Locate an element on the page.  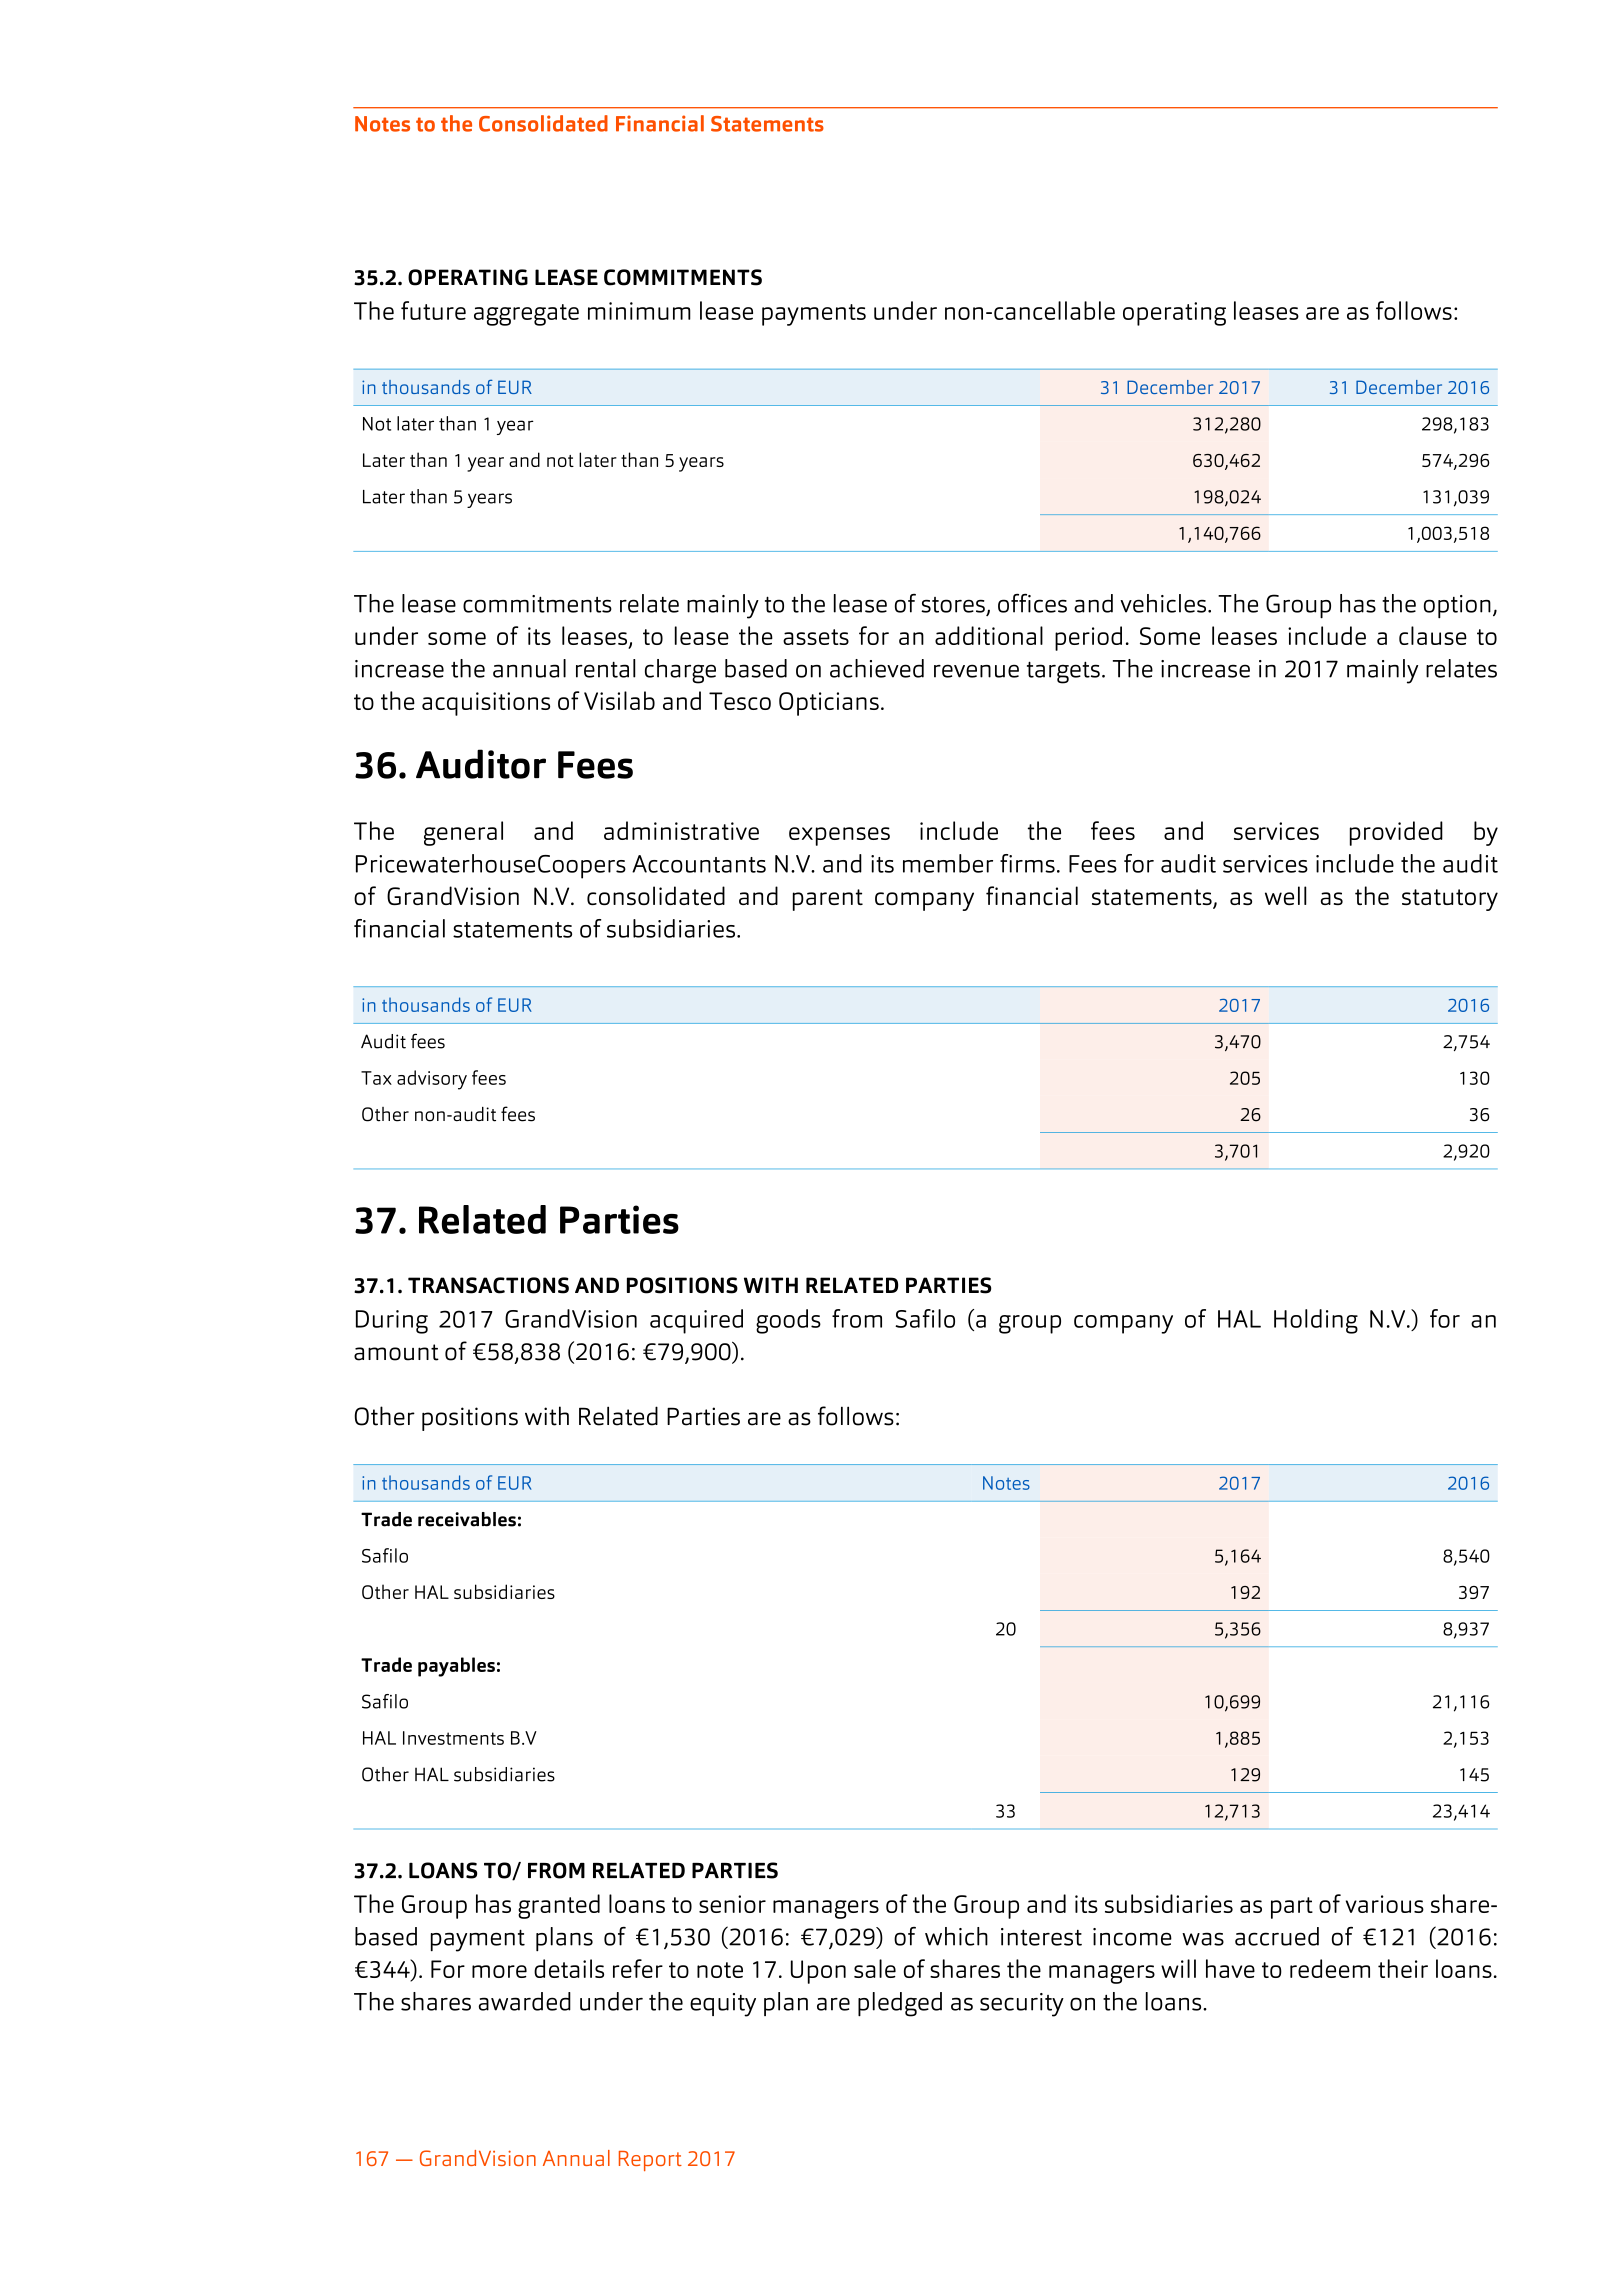
goods is located at coordinates (788, 1321).
